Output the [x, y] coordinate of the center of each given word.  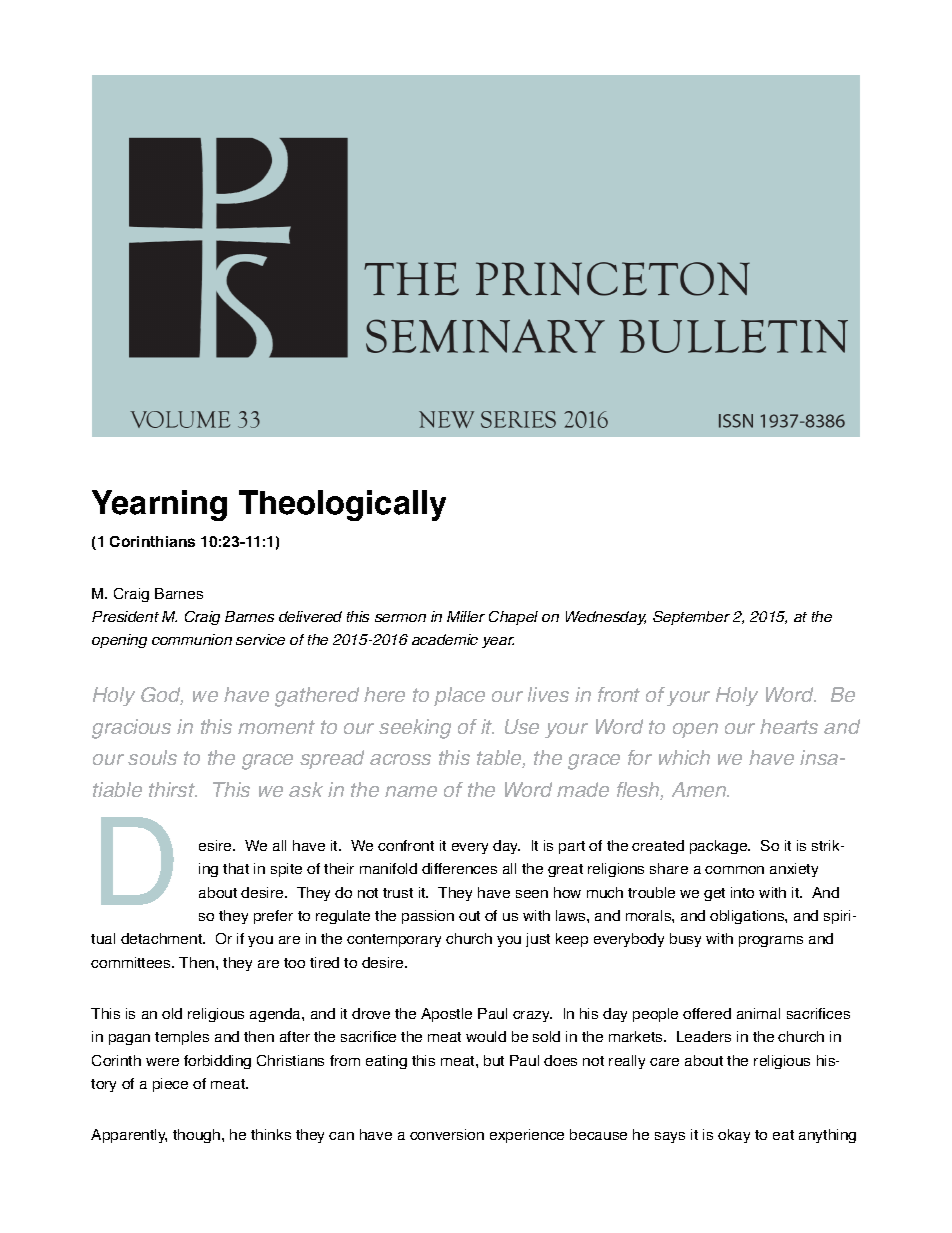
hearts [789, 726]
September [691, 618]
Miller [466, 616]
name [411, 791]
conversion [447, 1134]
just [538, 940]
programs [771, 941]
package [720, 847]
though [198, 1136]
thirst [173, 789]
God [162, 696]
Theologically [342, 505]
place [459, 696]
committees [132, 962]
